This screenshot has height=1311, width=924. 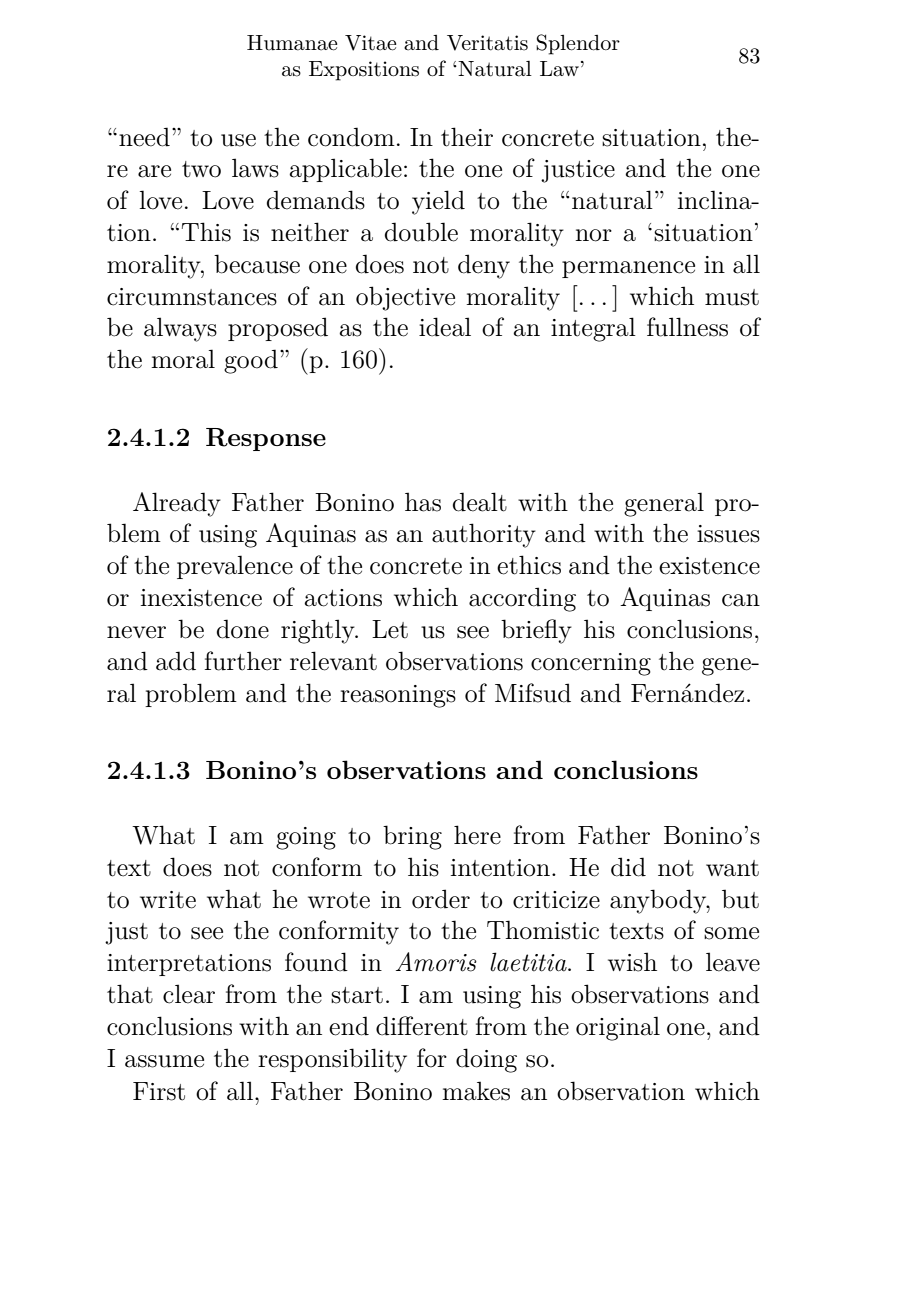 I want to click on ideal, so click(x=445, y=327).
